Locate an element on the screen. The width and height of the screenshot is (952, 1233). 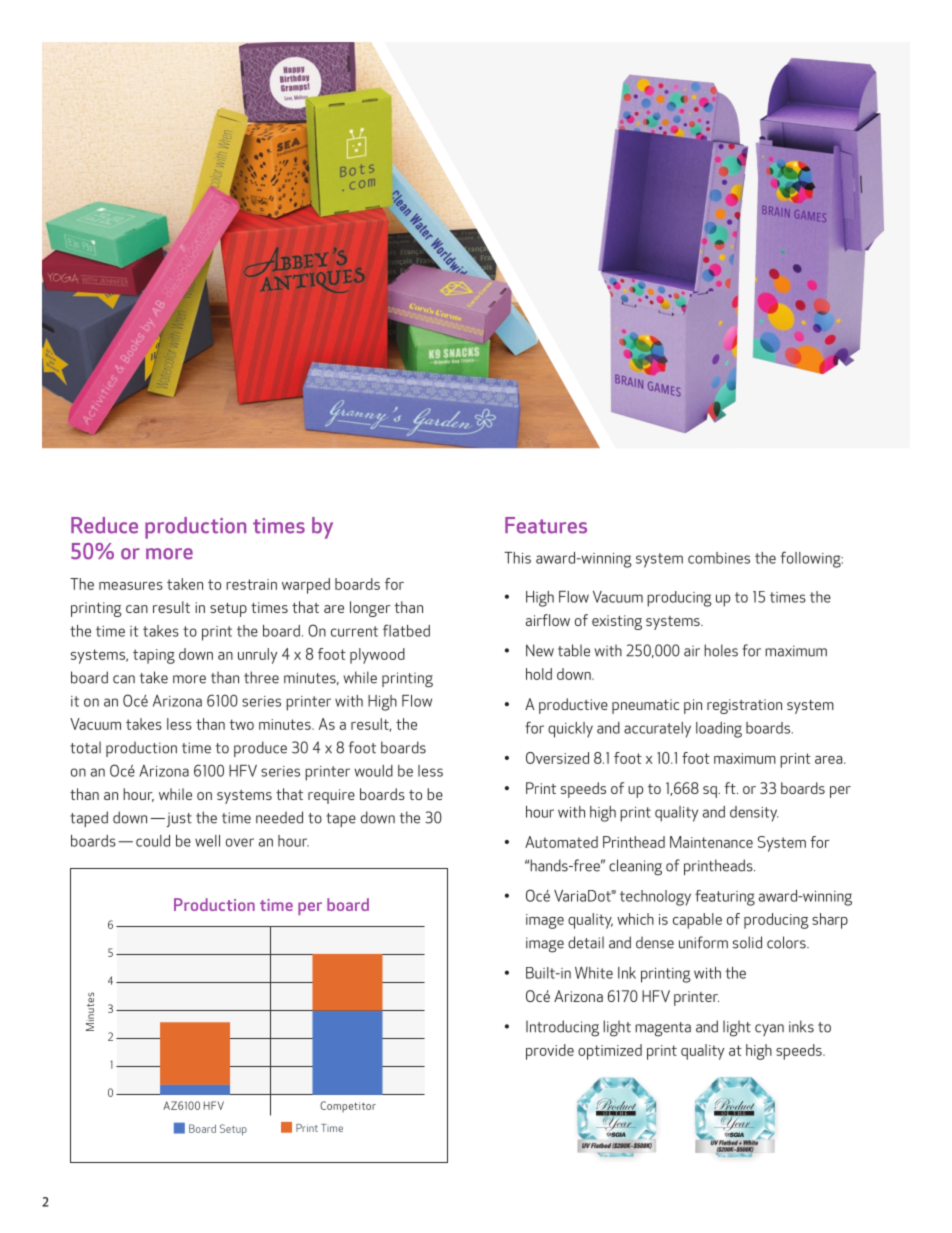
detail is located at coordinates (586, 942).
